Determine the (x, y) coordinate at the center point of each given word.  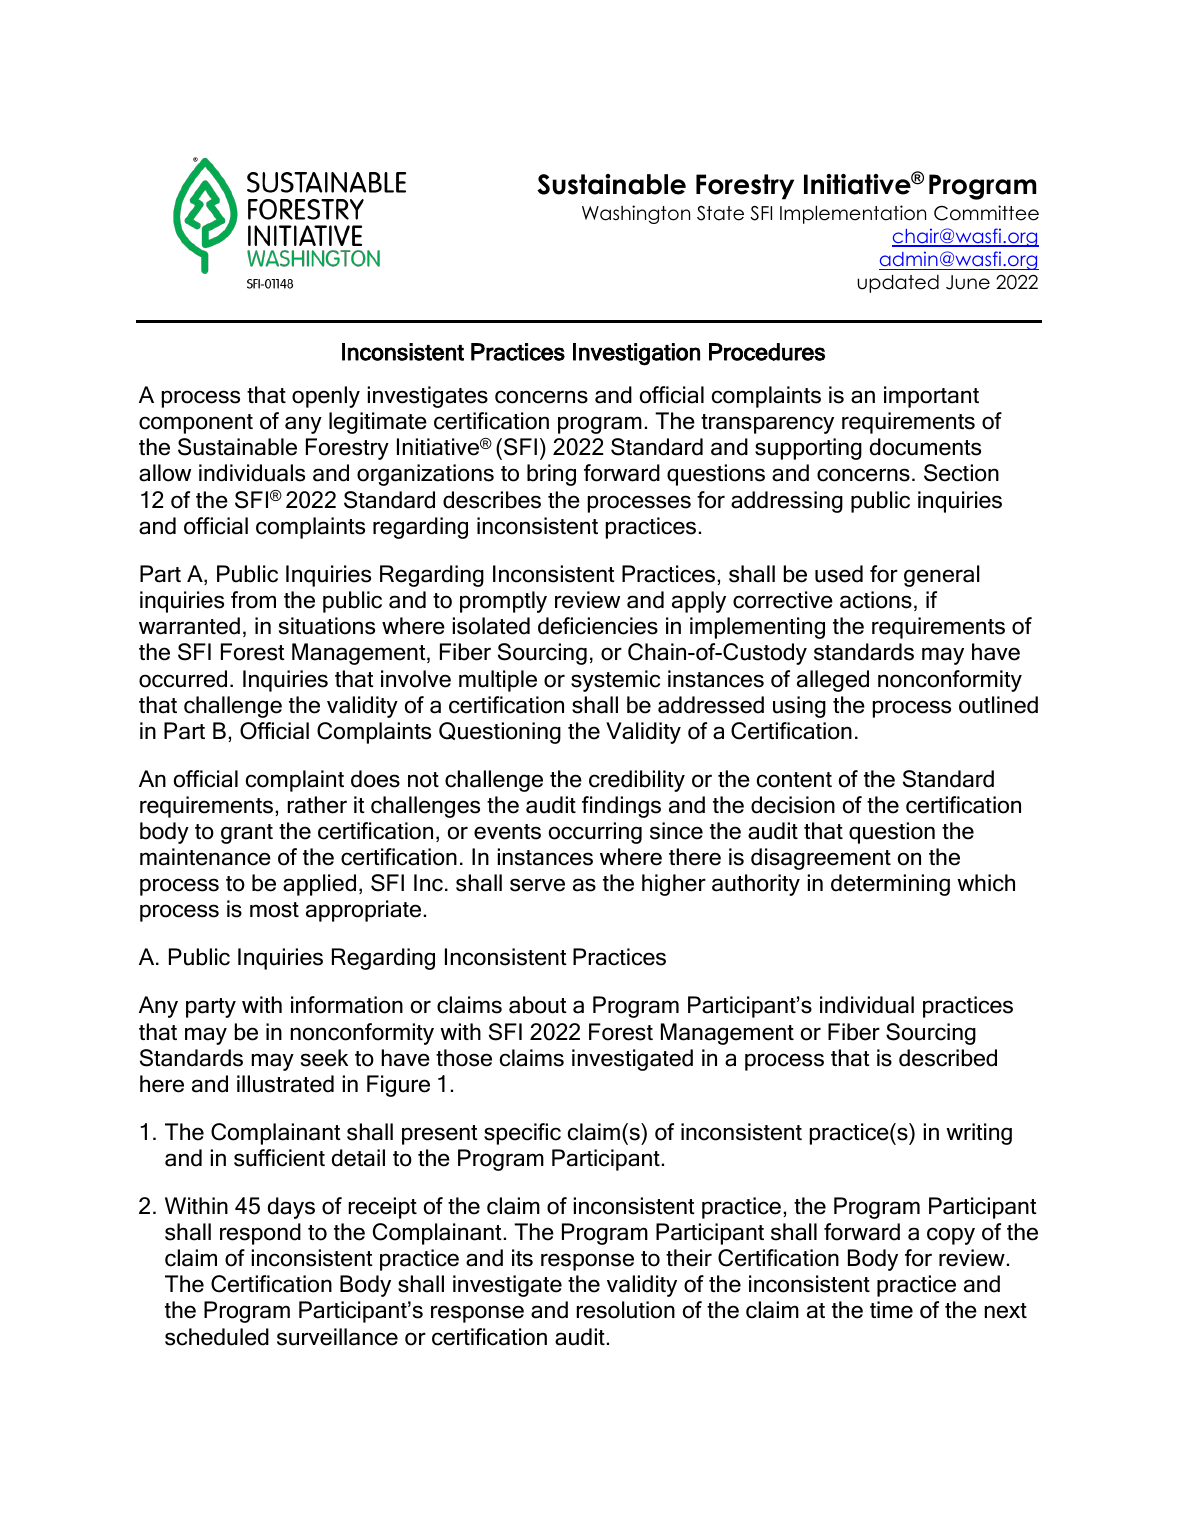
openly (326, 397)
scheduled (217, 1337)
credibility (637, 781)
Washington (636, 214)
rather (317, 805)
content (794, 780)
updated (898, 283)
